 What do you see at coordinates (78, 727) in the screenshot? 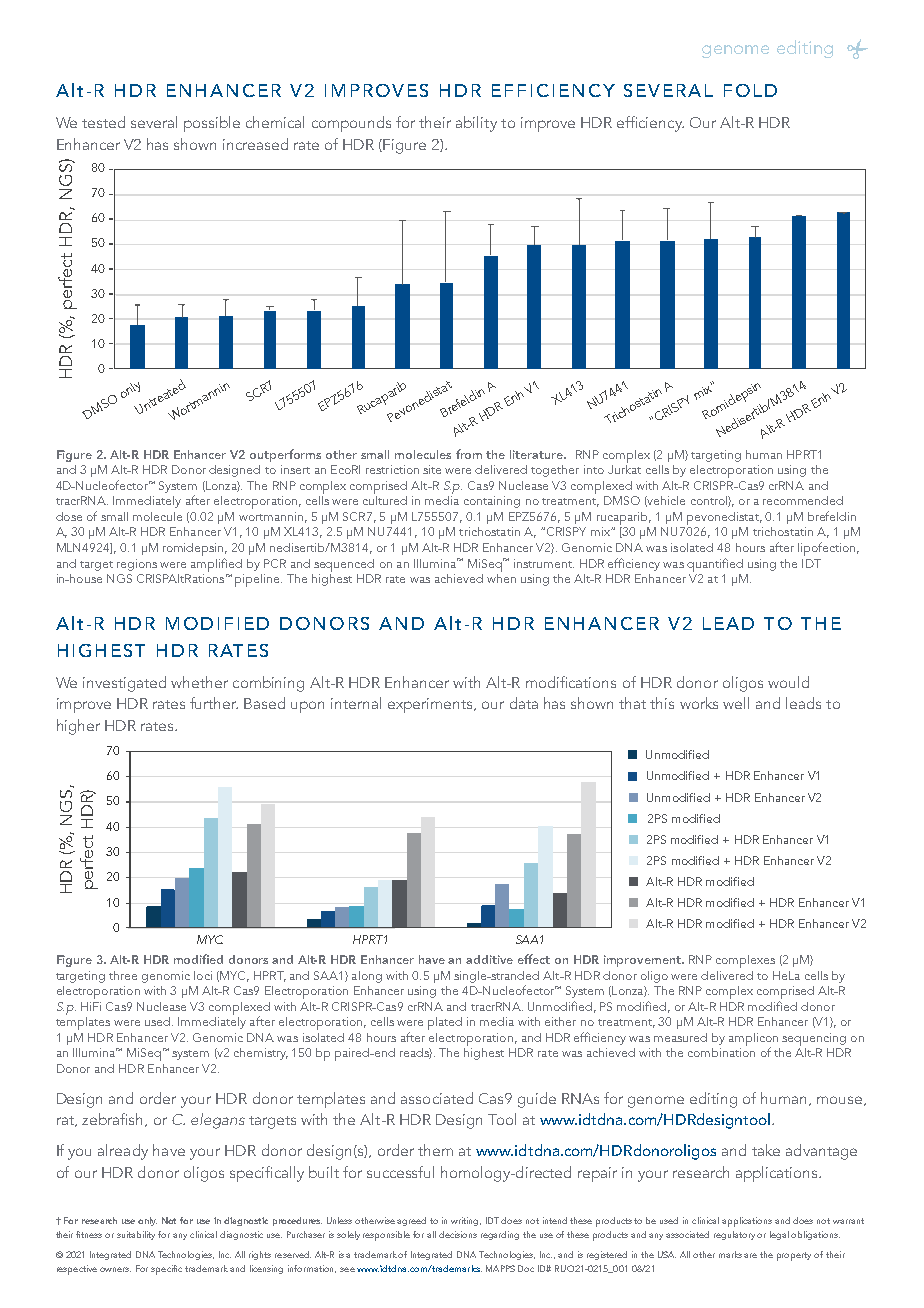
I see `higher` at bounding box center [78, 727].
